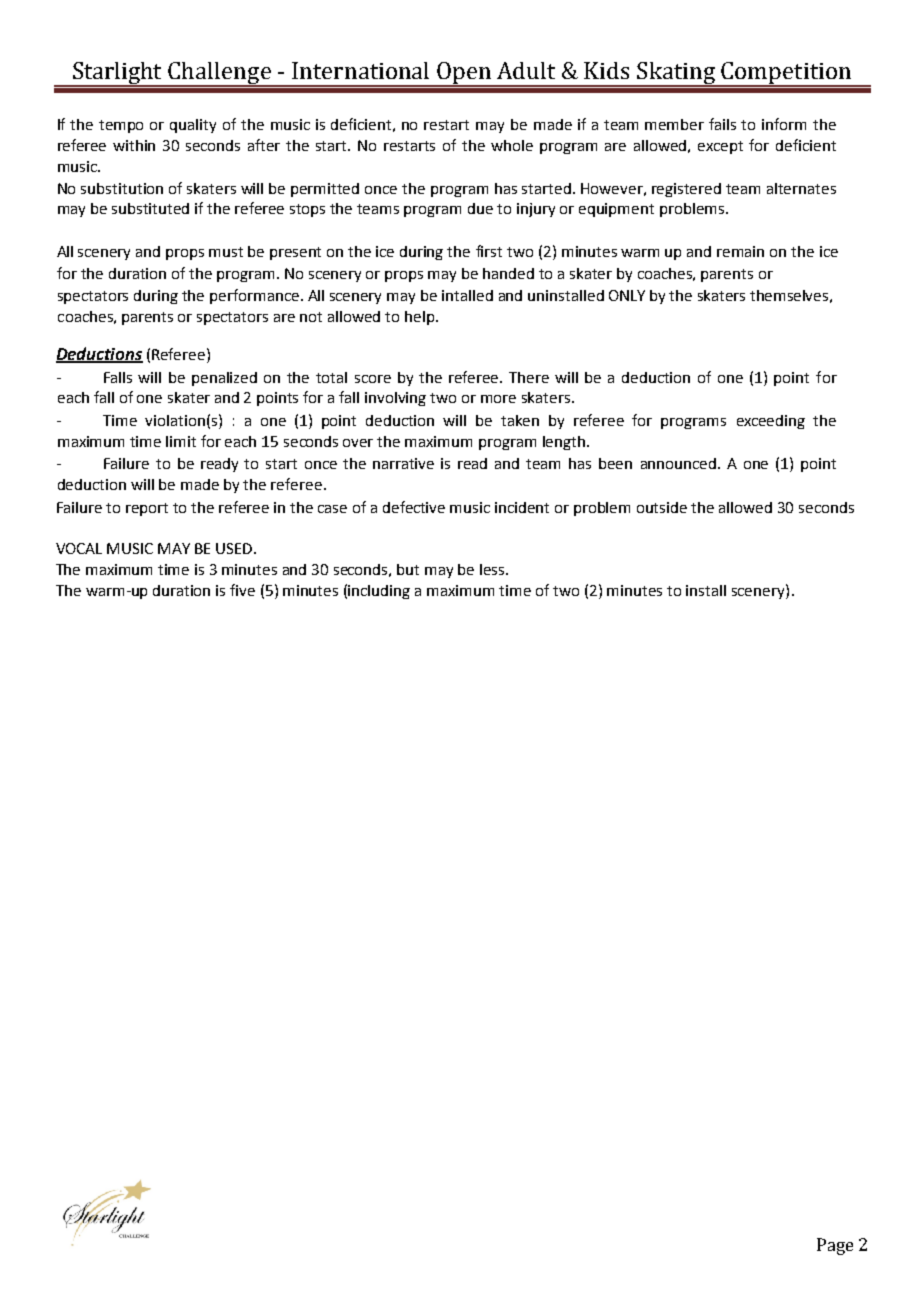 This image has height=1308, width=924. Describe the element at coordinates (242, 590) in the image. I see `five` at that location.
